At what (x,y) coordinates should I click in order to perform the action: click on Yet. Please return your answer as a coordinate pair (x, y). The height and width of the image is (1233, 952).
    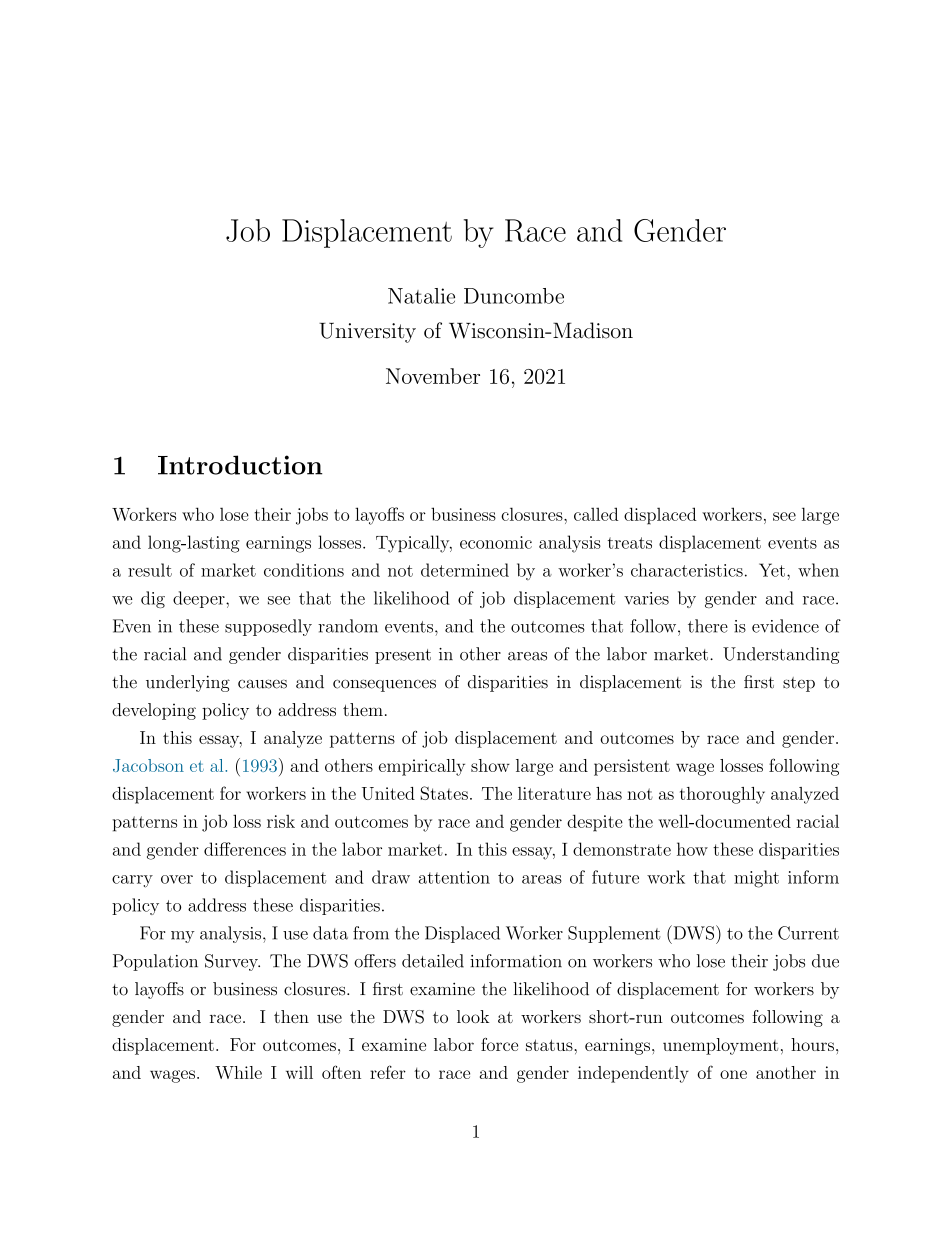
    Looking at the image, I should click on (772, 570).
